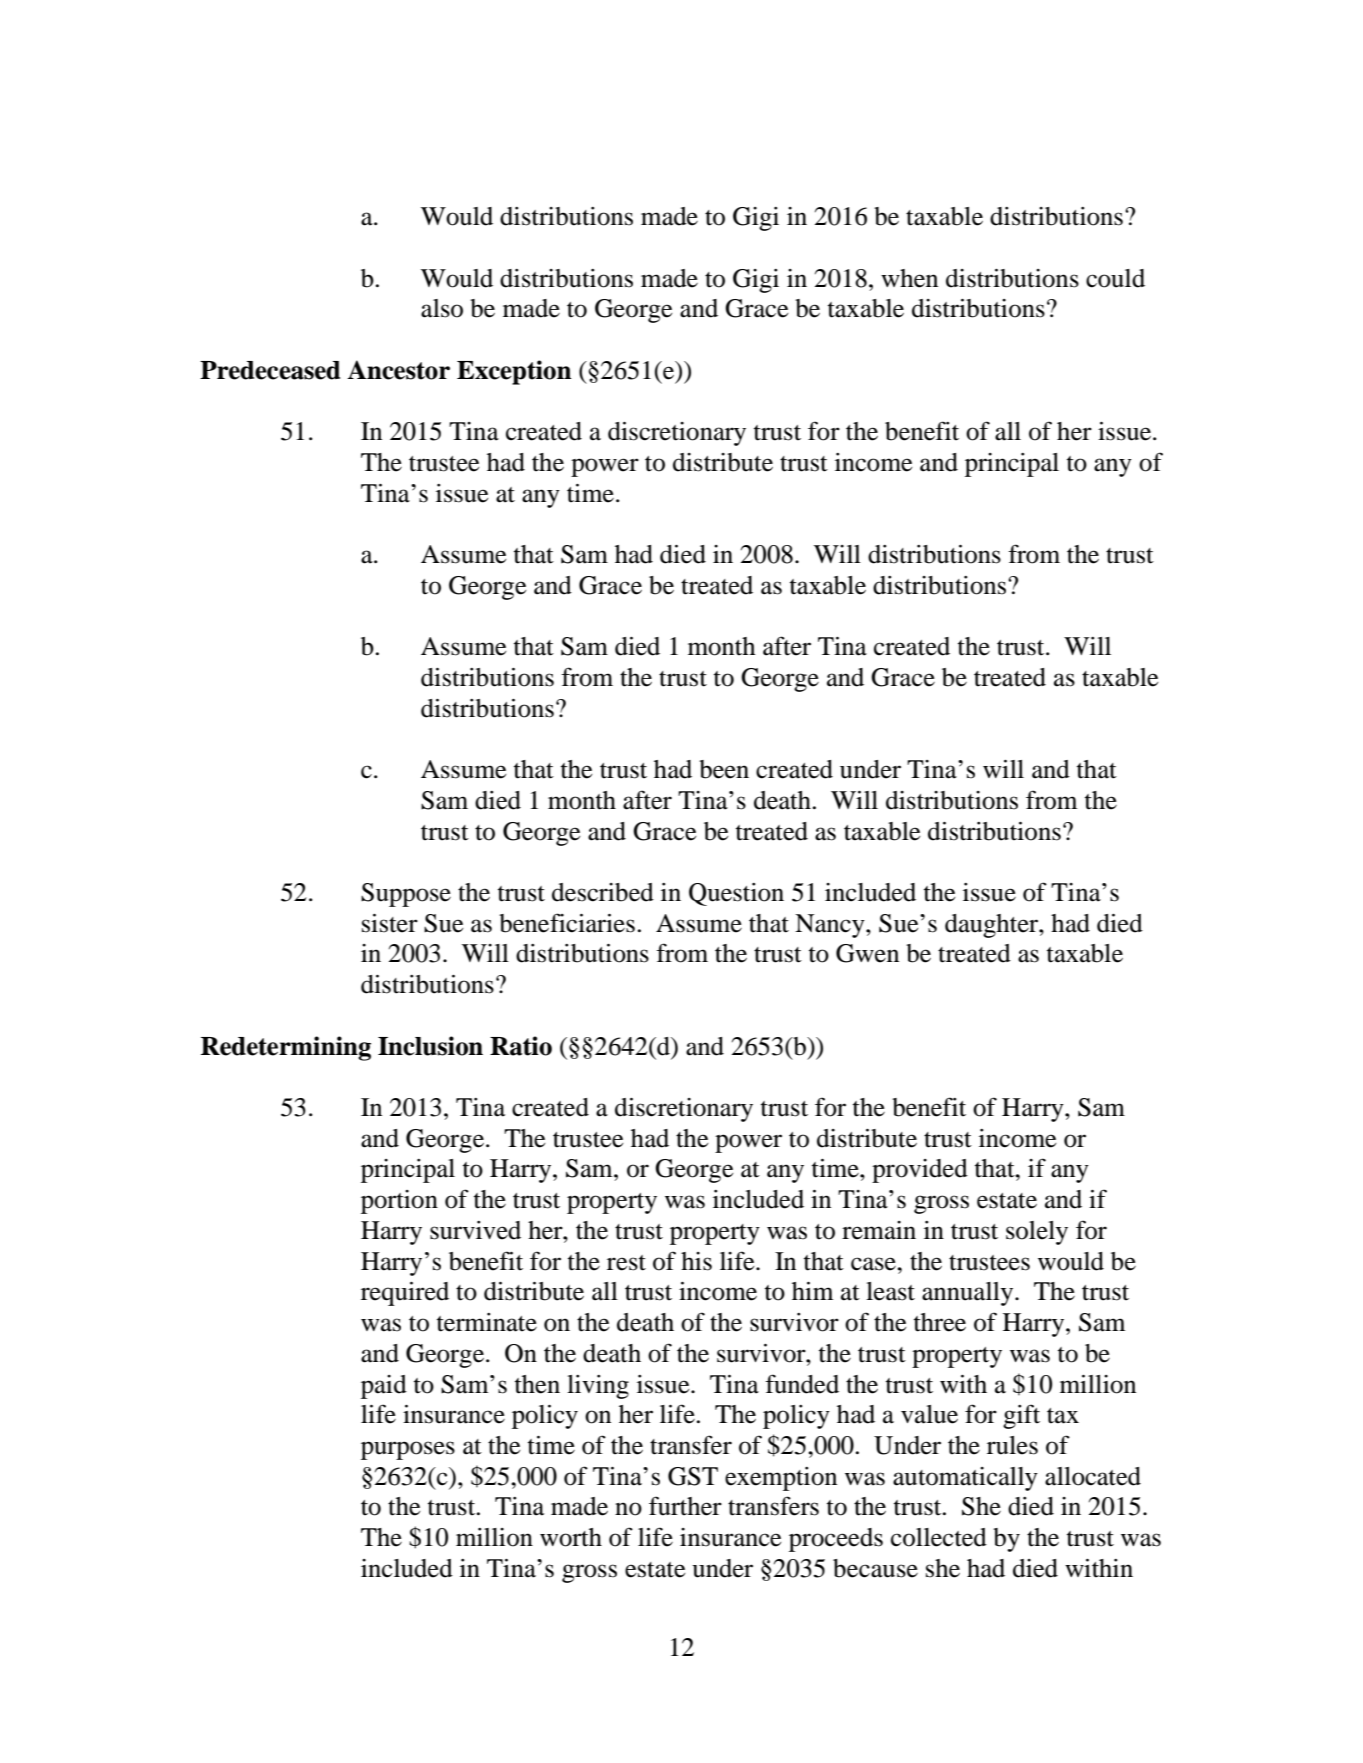  What do you see at coordinates (909, 278) in the screenshot?
I see `when` at bounding box center [909, 278].
